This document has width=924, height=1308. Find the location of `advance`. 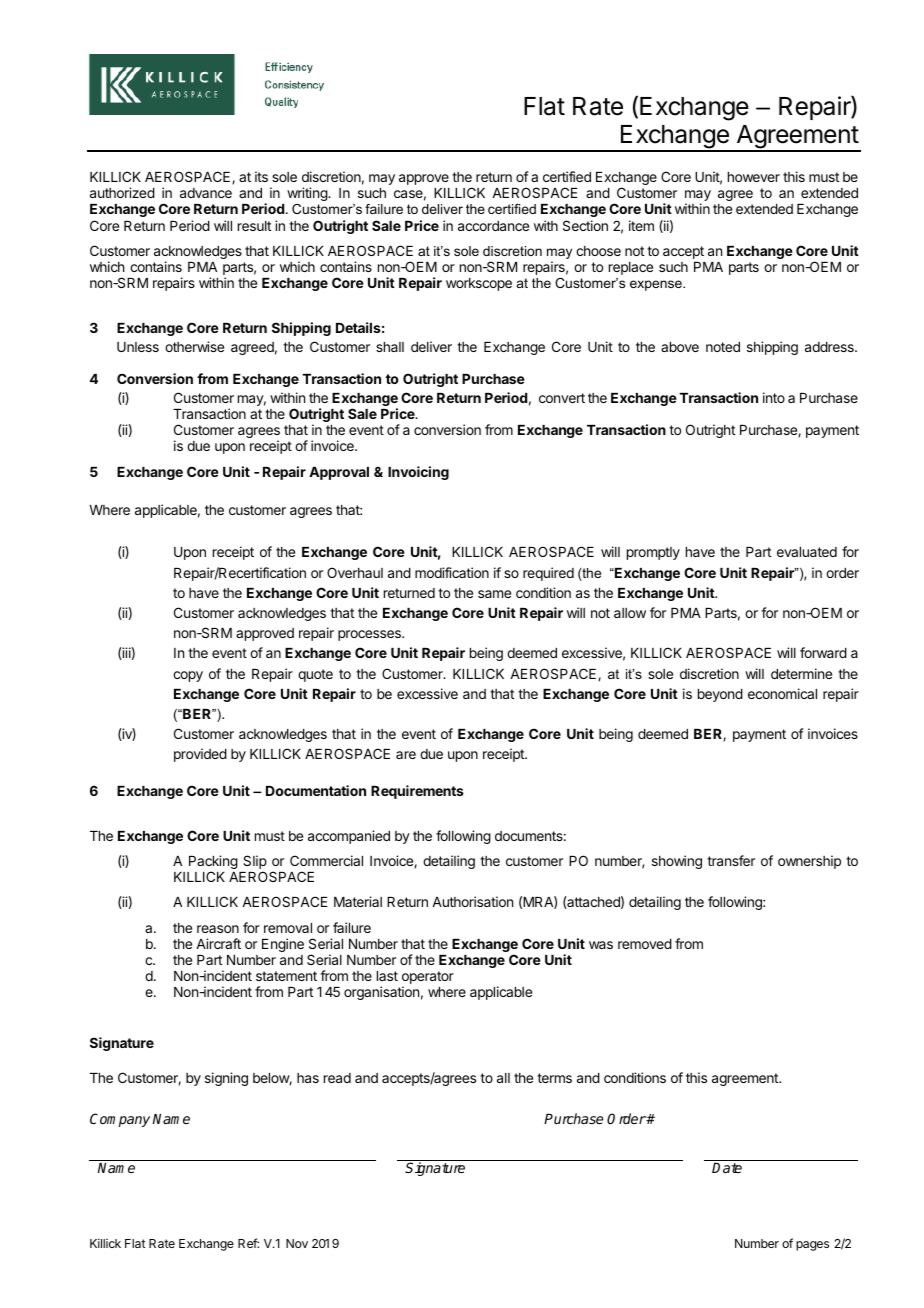

advance is located at coordinates (206, 193).
